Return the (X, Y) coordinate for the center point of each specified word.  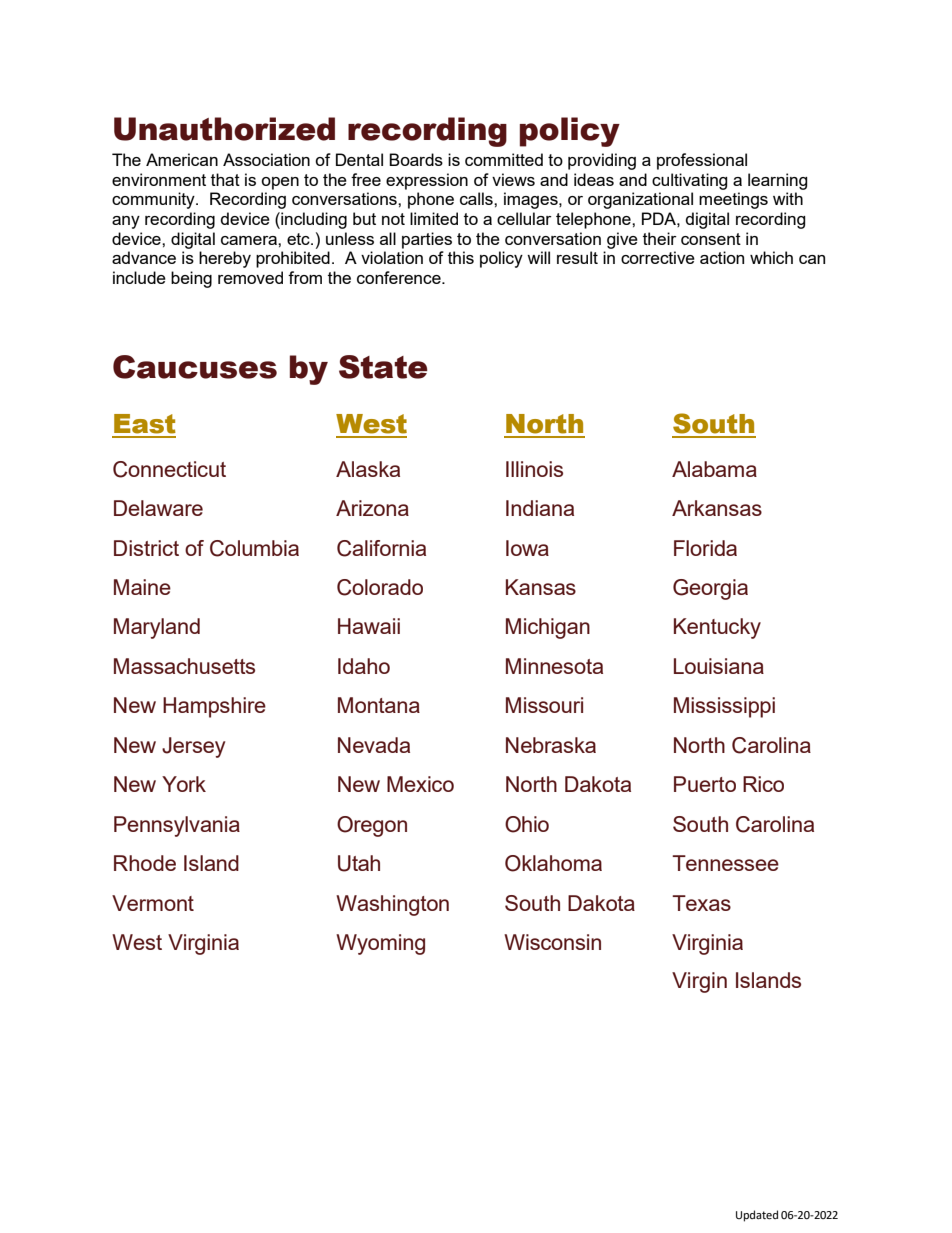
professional (702, 161)
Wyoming (380, 944)
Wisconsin (552, 942)
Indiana (540, 508)
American (182, 159)
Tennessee (725, 863)
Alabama (714, 469)
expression (427, 181)
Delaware (158, 508)
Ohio (527, 824)
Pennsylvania (177, 826)
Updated (757, 1216)
